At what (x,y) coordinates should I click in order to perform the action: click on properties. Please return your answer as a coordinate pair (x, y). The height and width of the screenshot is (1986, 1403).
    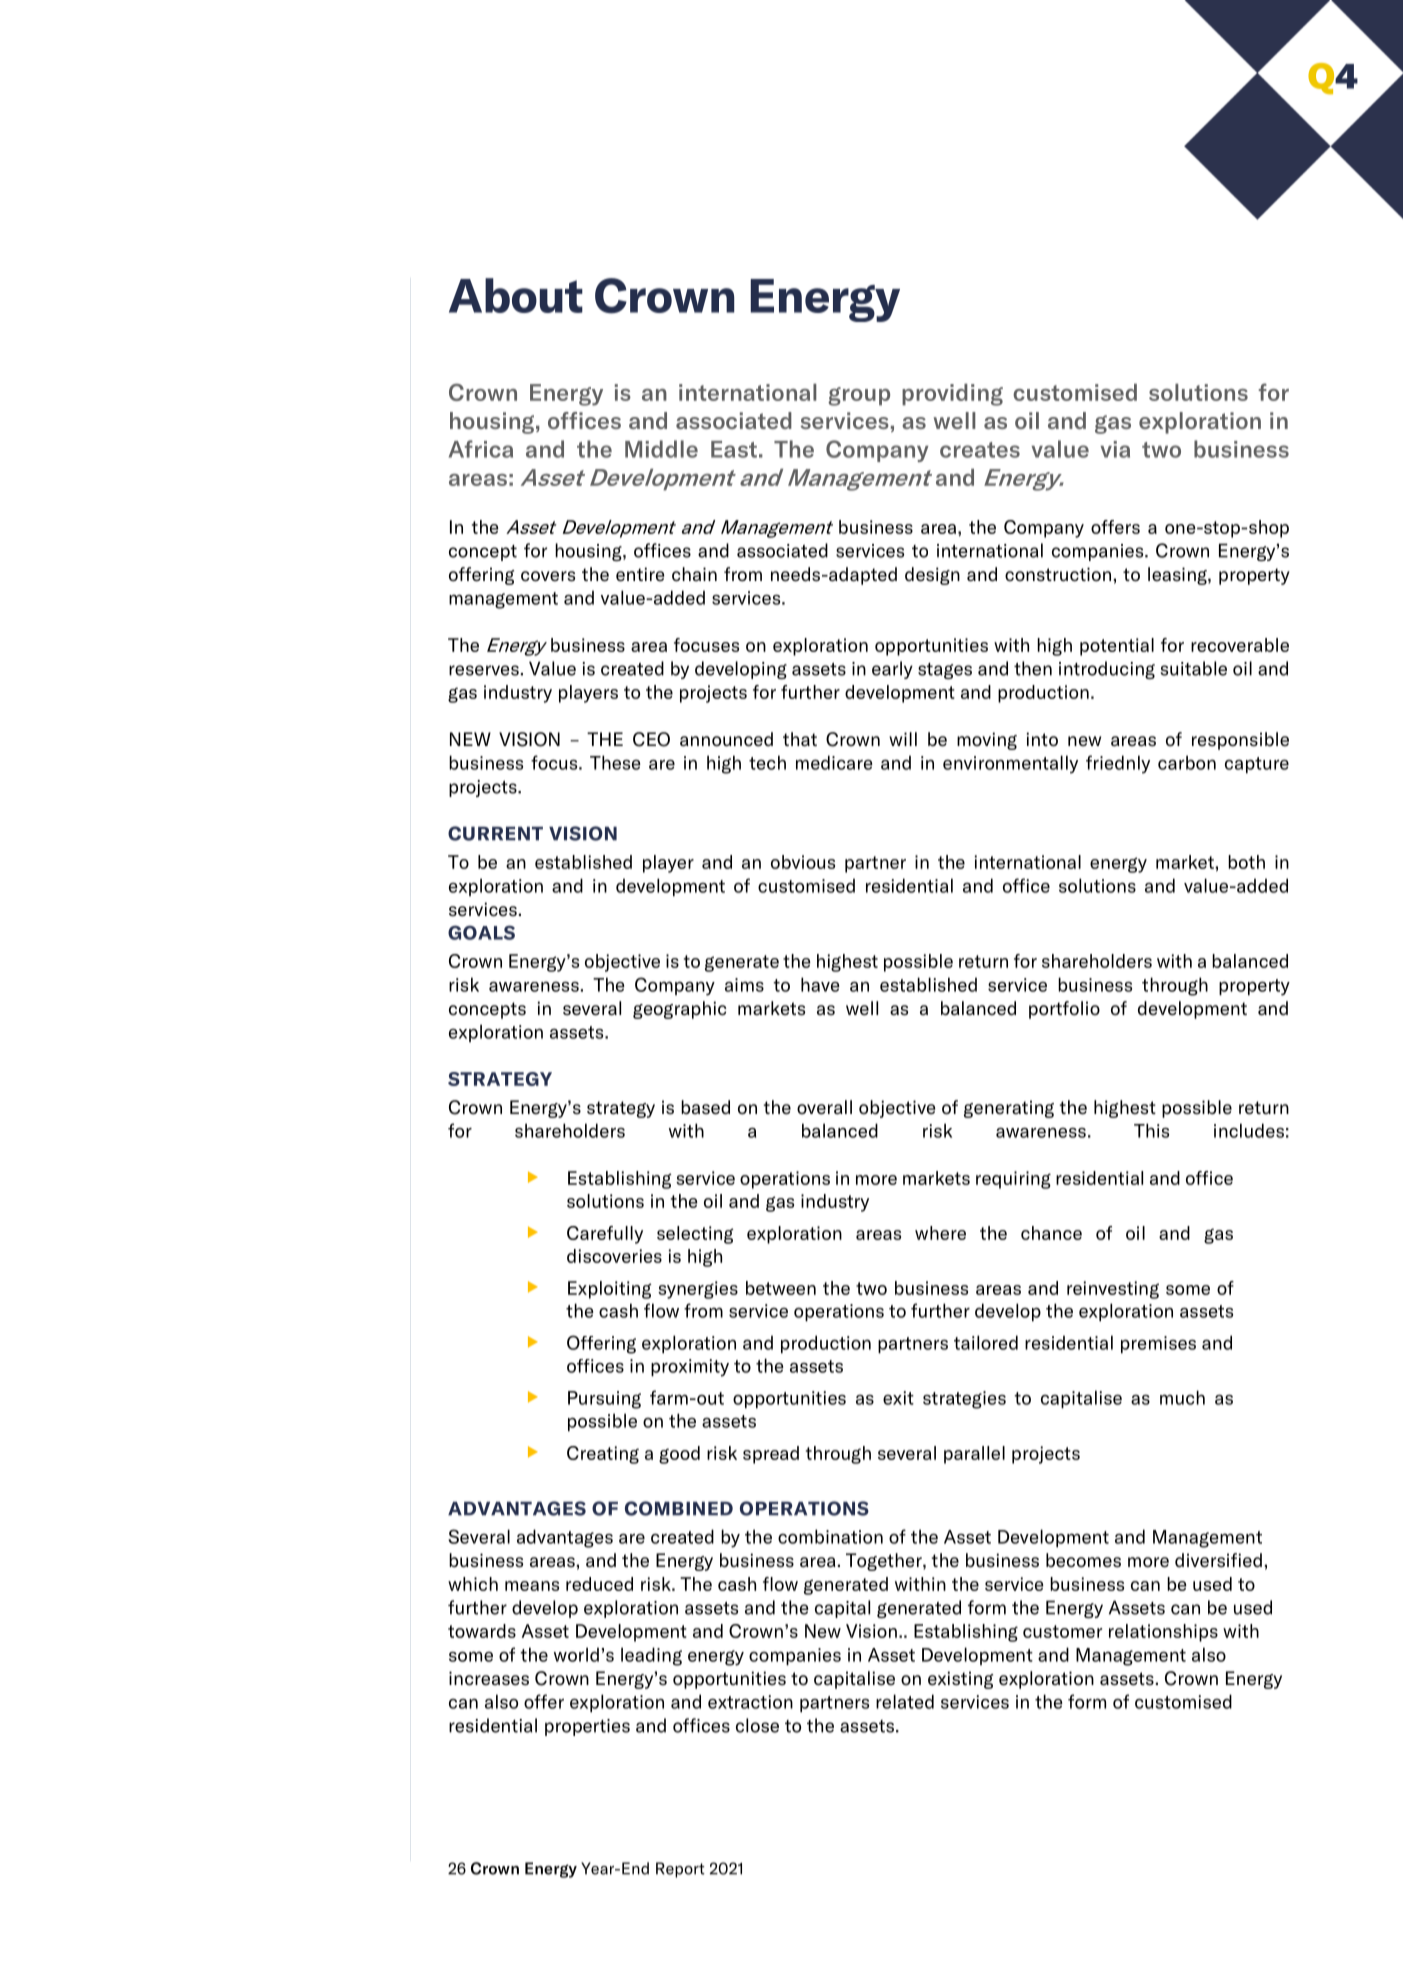
    Looking at the image, I should click on (587, 1727).
